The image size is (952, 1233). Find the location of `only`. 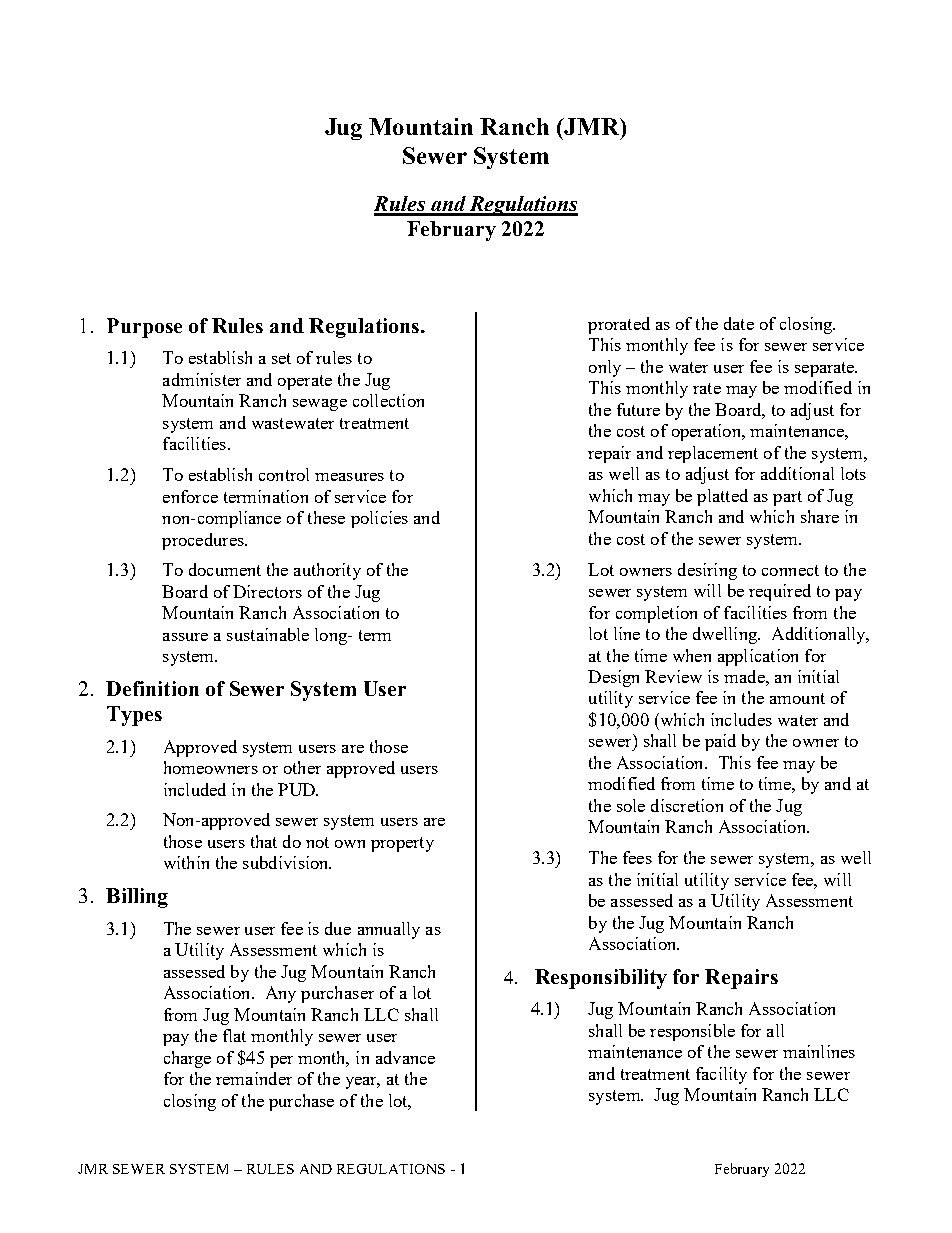

only is located at coordinates (605, 368).
